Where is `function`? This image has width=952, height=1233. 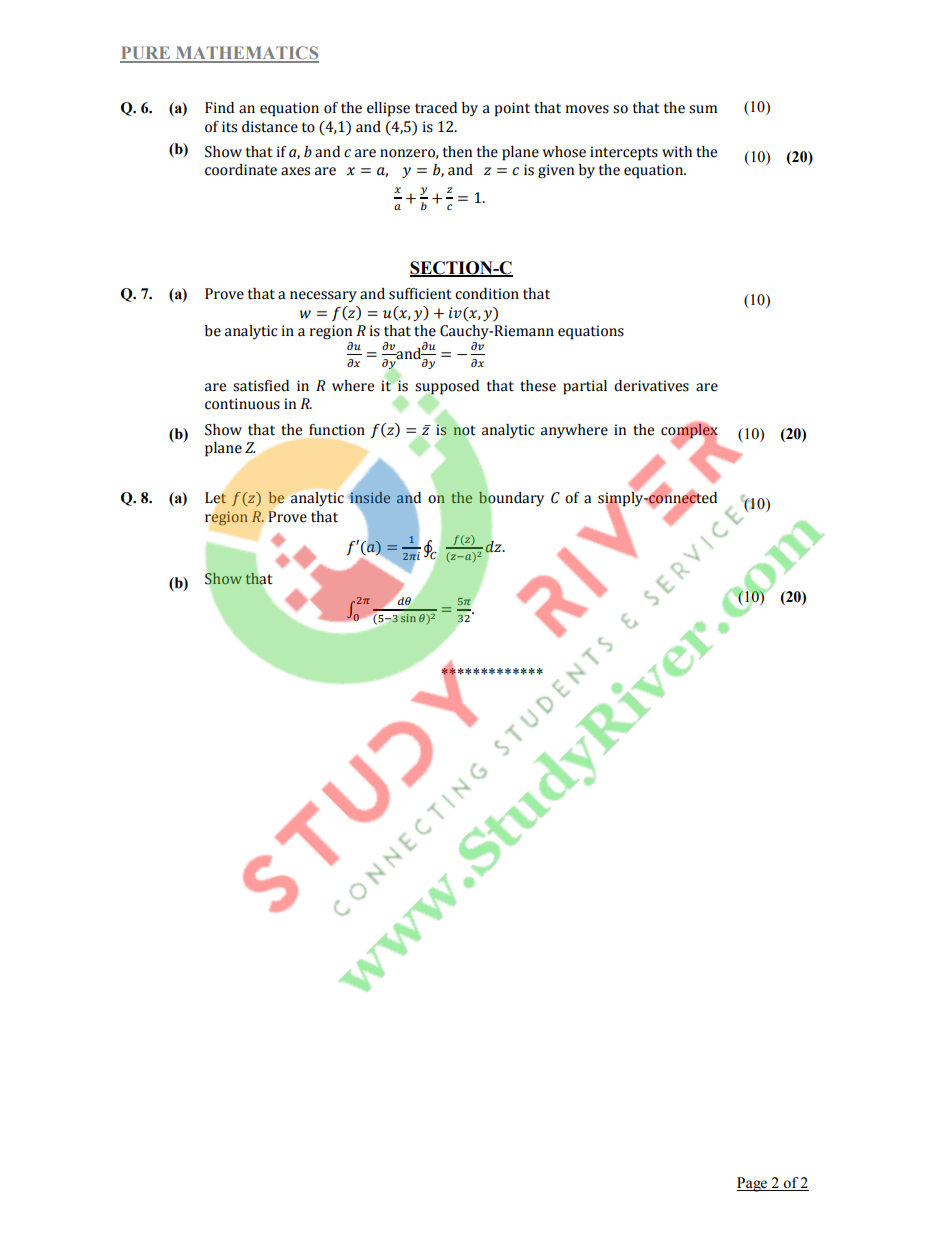
function is located at coordinates (337, 430).
